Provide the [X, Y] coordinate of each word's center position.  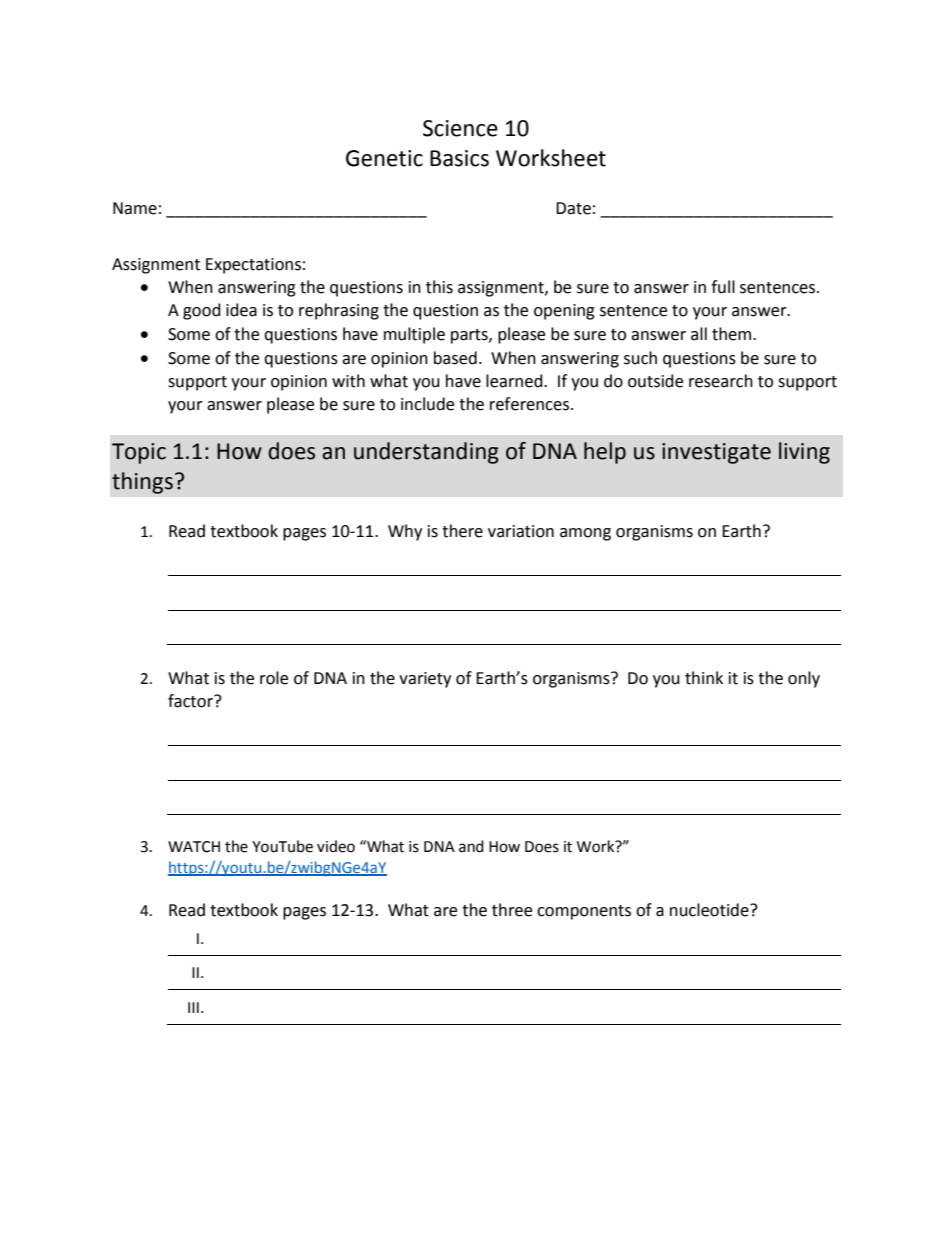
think [704, 678]
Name [135, 208]
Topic [139, 453]
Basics [459, 158]
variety [425, 680]
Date [573, 208]
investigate [716, 453]
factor [191, 701]
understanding [426, 453]
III [193, 1007]
